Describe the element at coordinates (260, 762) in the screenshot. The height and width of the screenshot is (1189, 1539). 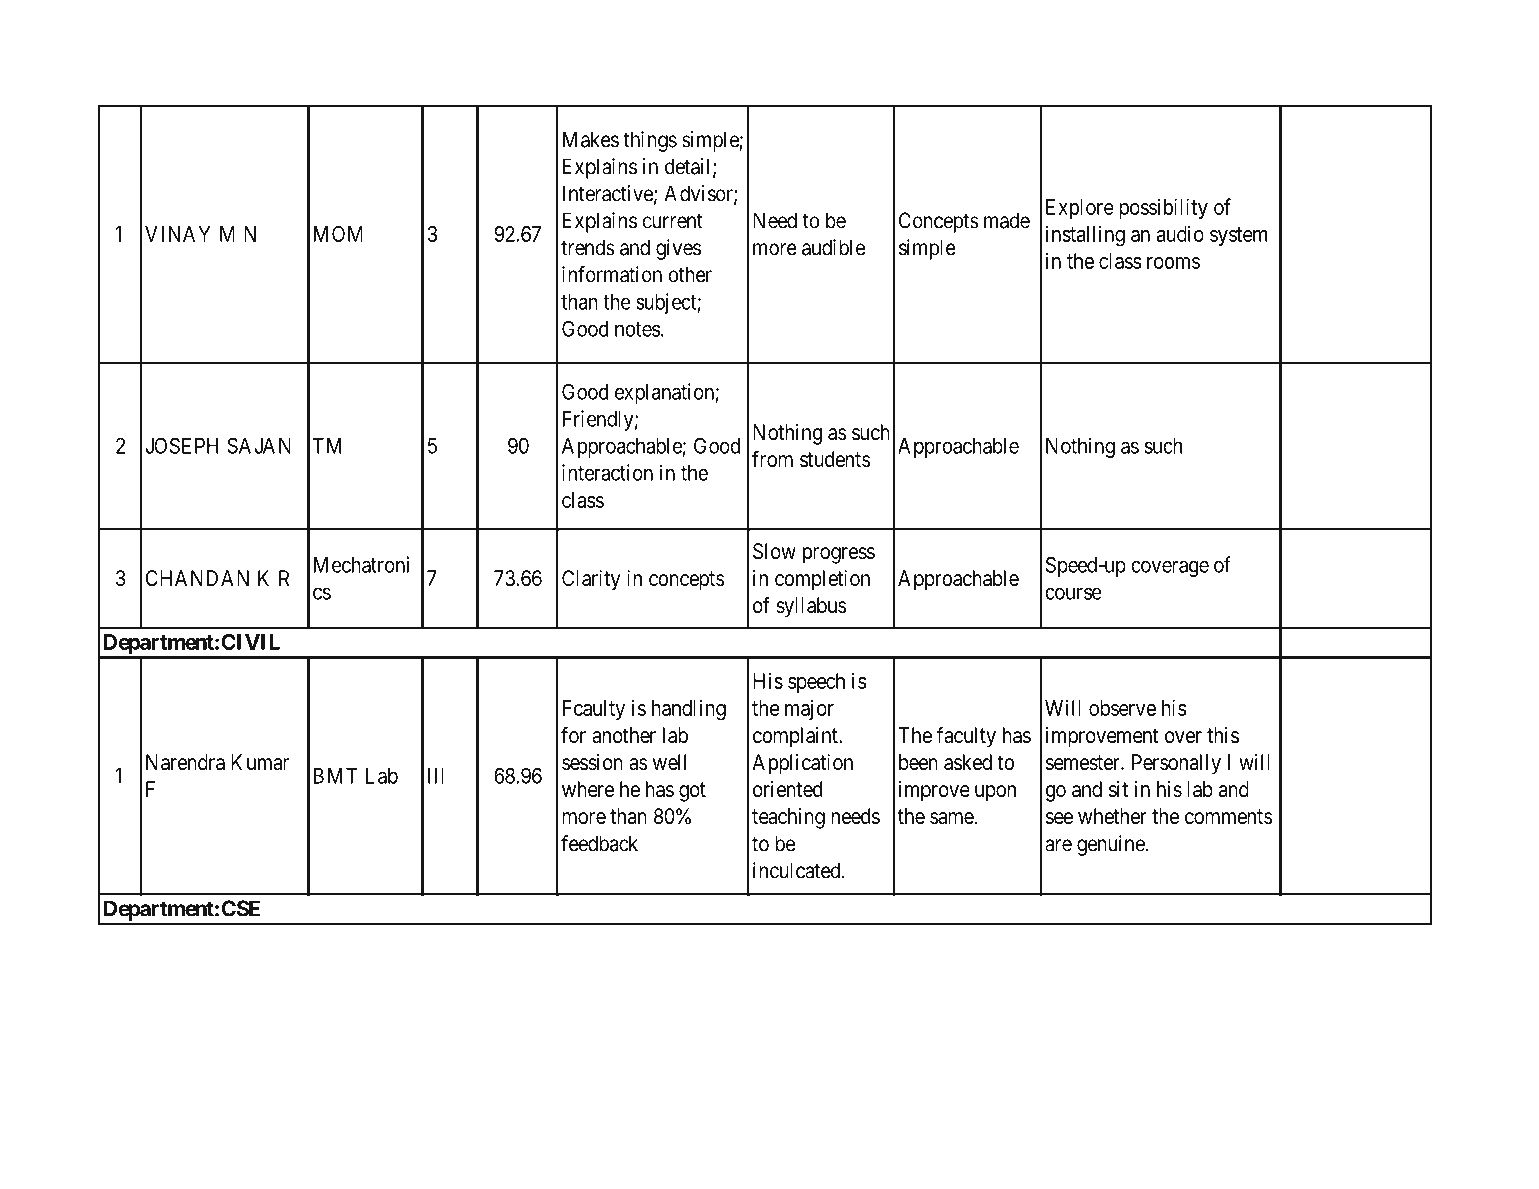
I see `Kumar` at that location.
